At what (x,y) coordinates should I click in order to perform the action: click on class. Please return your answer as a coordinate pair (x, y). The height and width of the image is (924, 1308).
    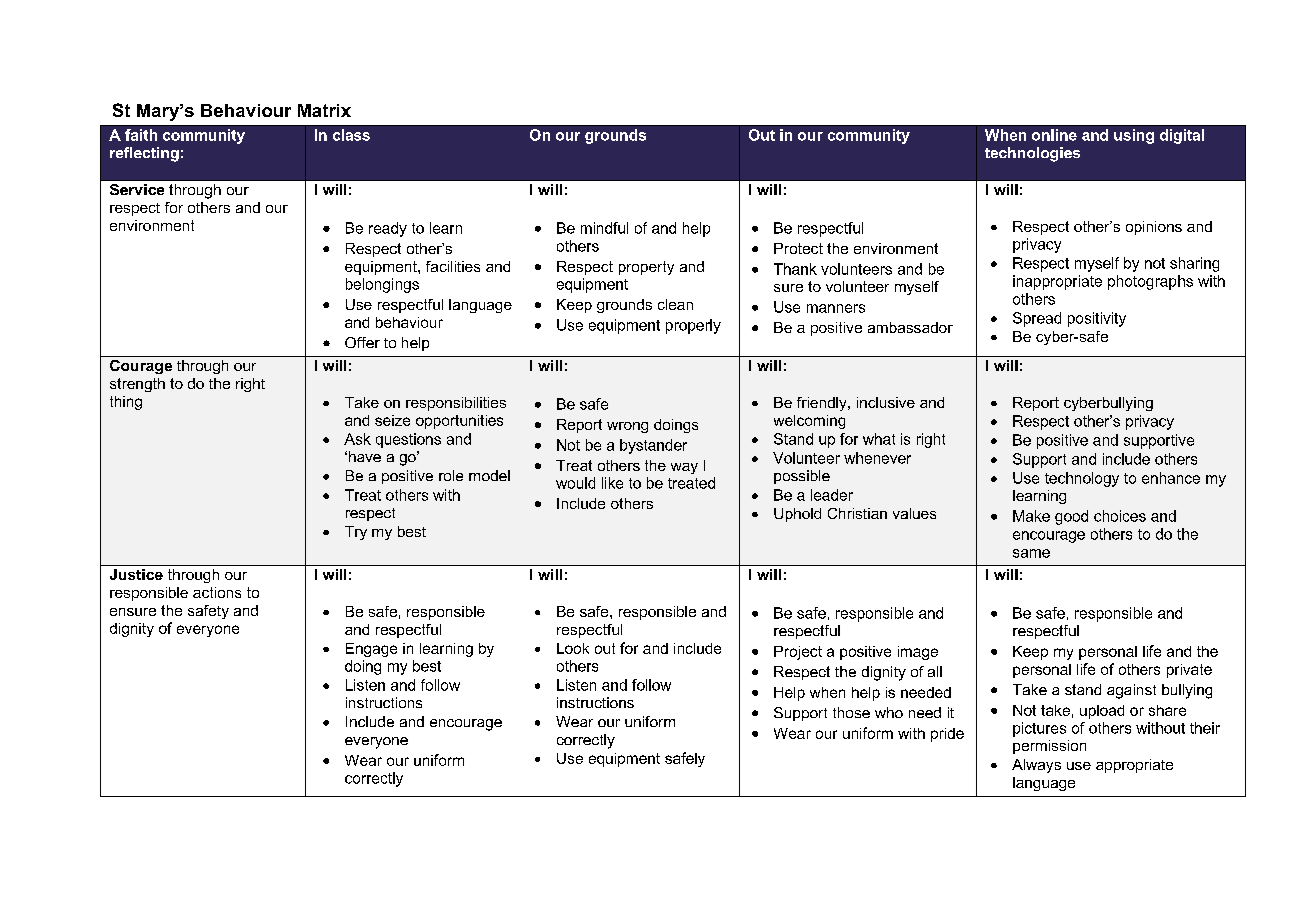
    Looking at the image, I should click on (351, 135).
